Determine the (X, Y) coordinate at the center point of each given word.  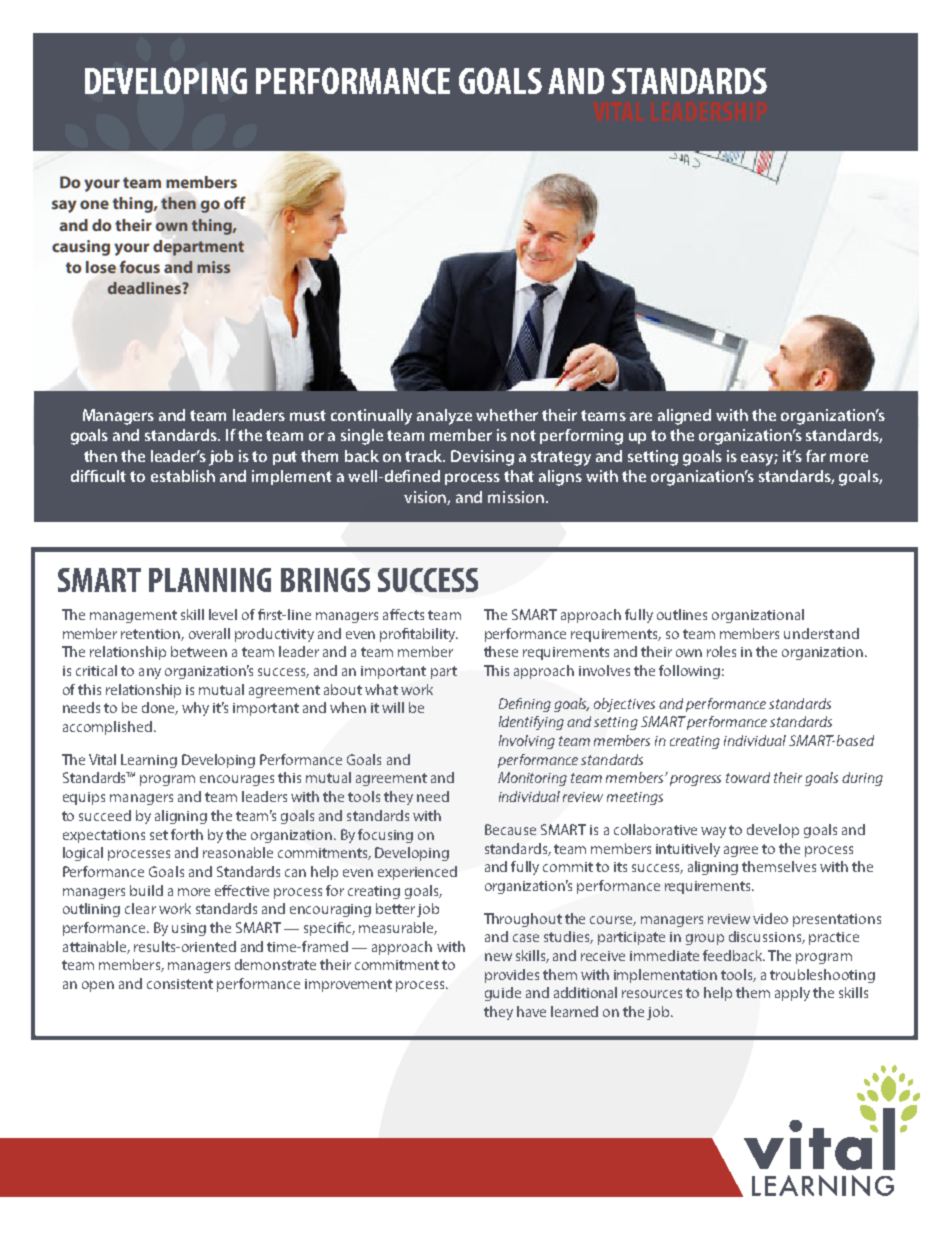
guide (503, 994)
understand (821, 633)
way (713, 832)
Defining (525, 705)
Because (510, 829)
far (816, 456)
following (689, 672)
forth (187, 834)
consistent (180, 984)
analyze (444, 417)
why (195, 709)
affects (403, 614)
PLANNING (210, 580)
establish (183, 476)
